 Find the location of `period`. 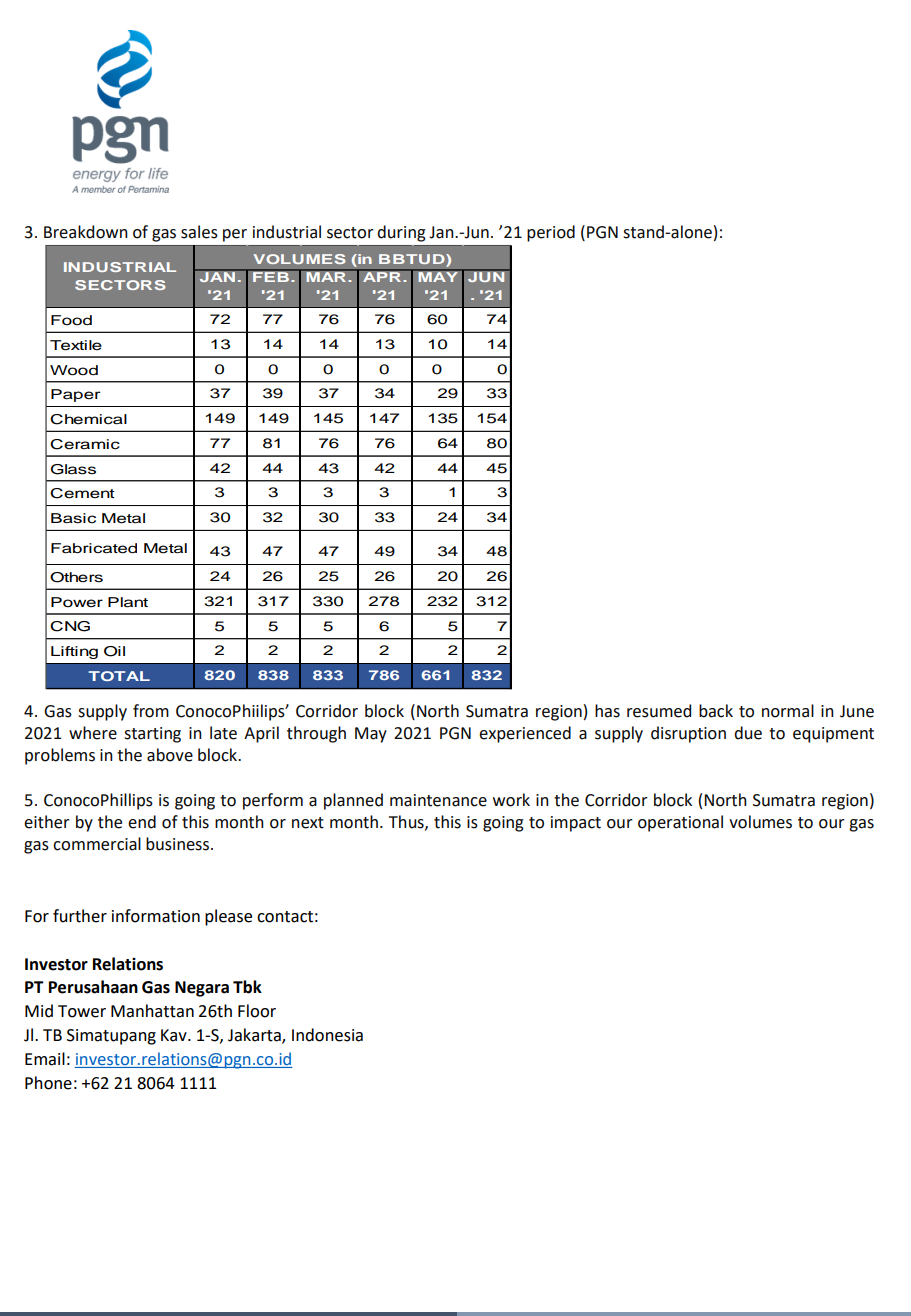

period is located at coordinates (551, 233).
